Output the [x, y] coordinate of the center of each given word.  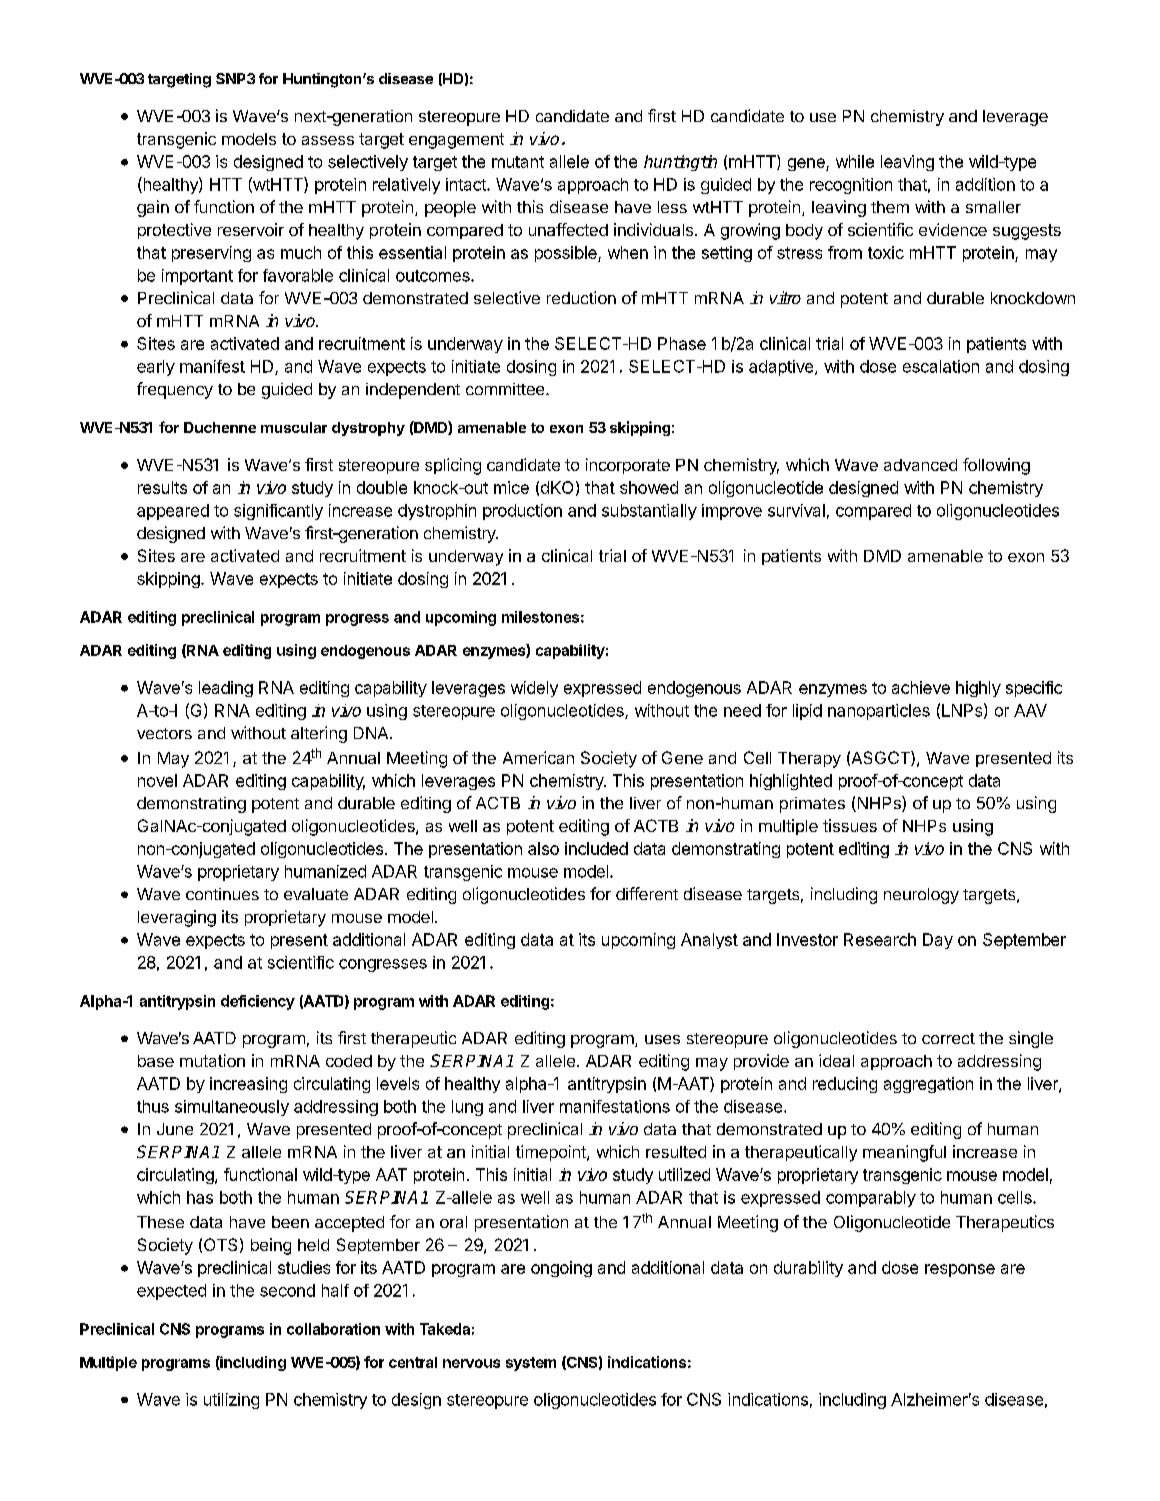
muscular [294, 427]
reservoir [251, 229]
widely [534, 689]
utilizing [231, 1401]
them [890, 207]
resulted [676, 1152]
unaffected [568, 229]
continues [222, 894]
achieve [921, 687]
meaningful [904, 1153]
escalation [941, 366]
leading [226, 689]
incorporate [628, 466]
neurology [921, 896]
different [647, 893]
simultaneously [232, 1108]
